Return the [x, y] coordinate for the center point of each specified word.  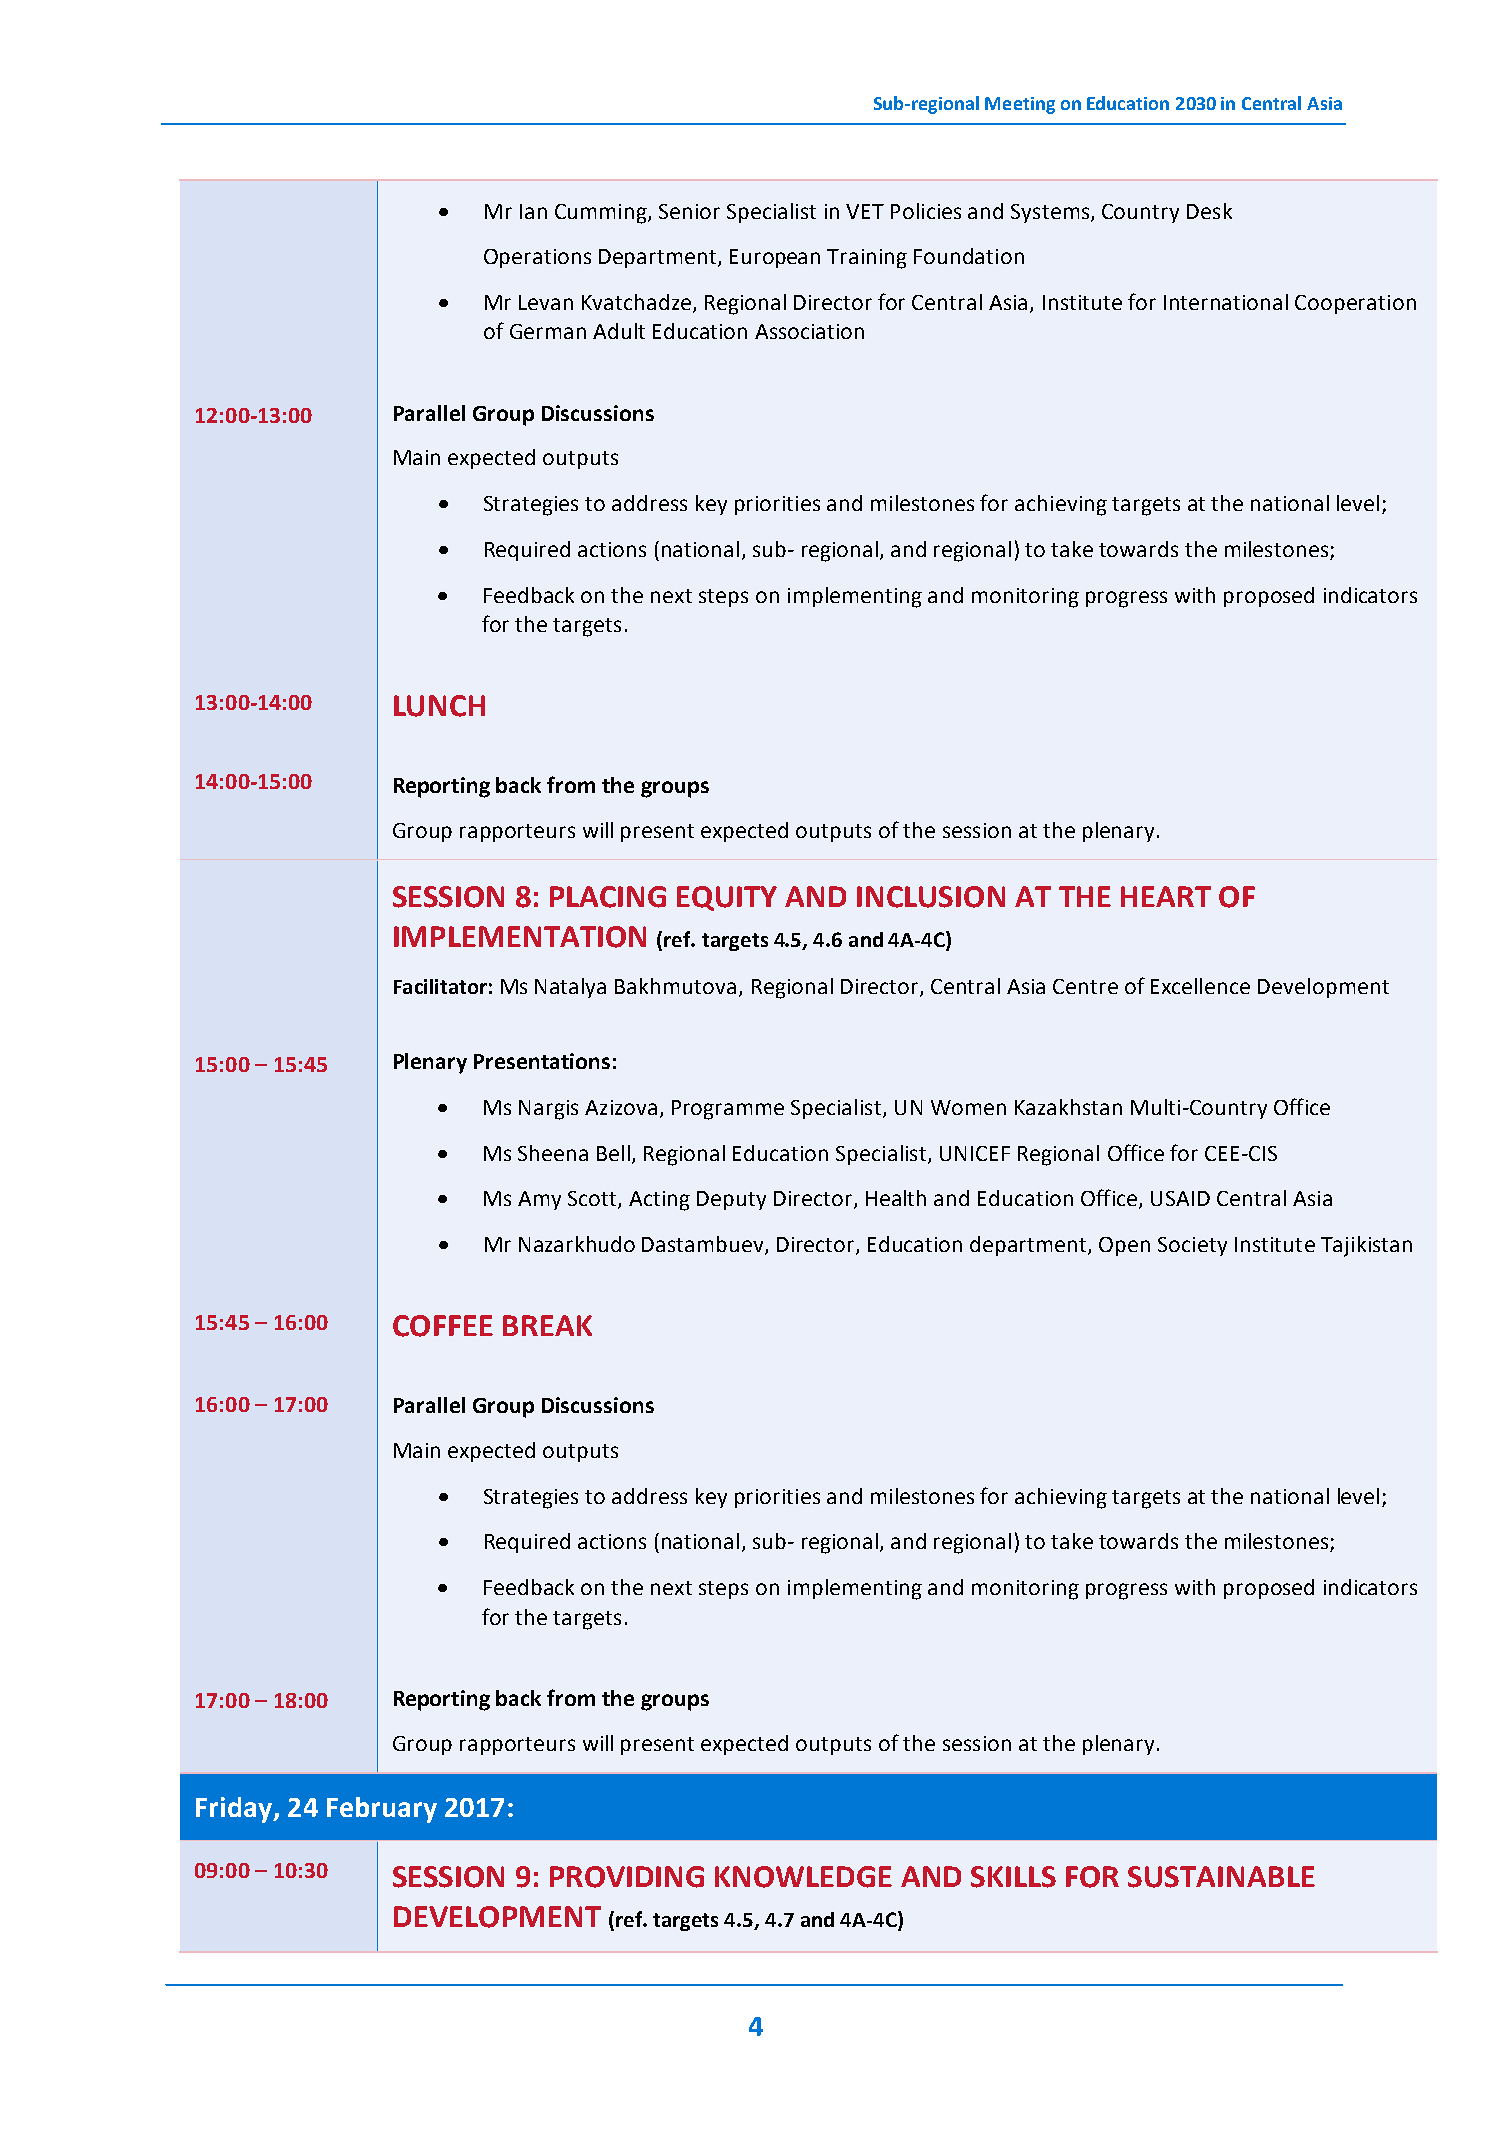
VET [865, 211]
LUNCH [439, 706]
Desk [1209, 211]
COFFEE [443, 1326]
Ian [533, 211]
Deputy [731, 1200]
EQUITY [727, 898]
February [382, 1810]
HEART [1166, 896]
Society [1192, 1246]
